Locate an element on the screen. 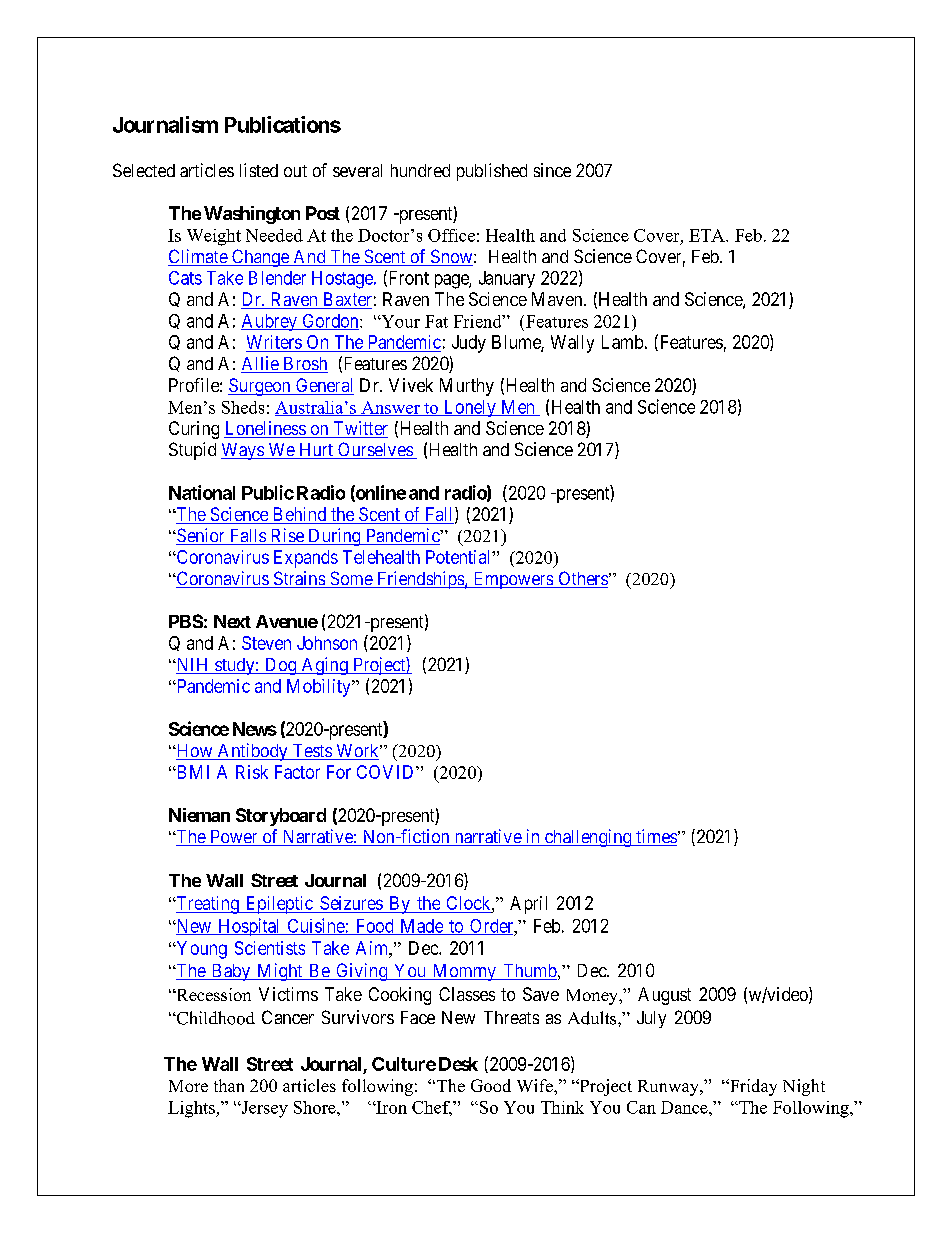 The height and width of the screenshot is (1233, 952). than is located at coordinates (229, 1085).
